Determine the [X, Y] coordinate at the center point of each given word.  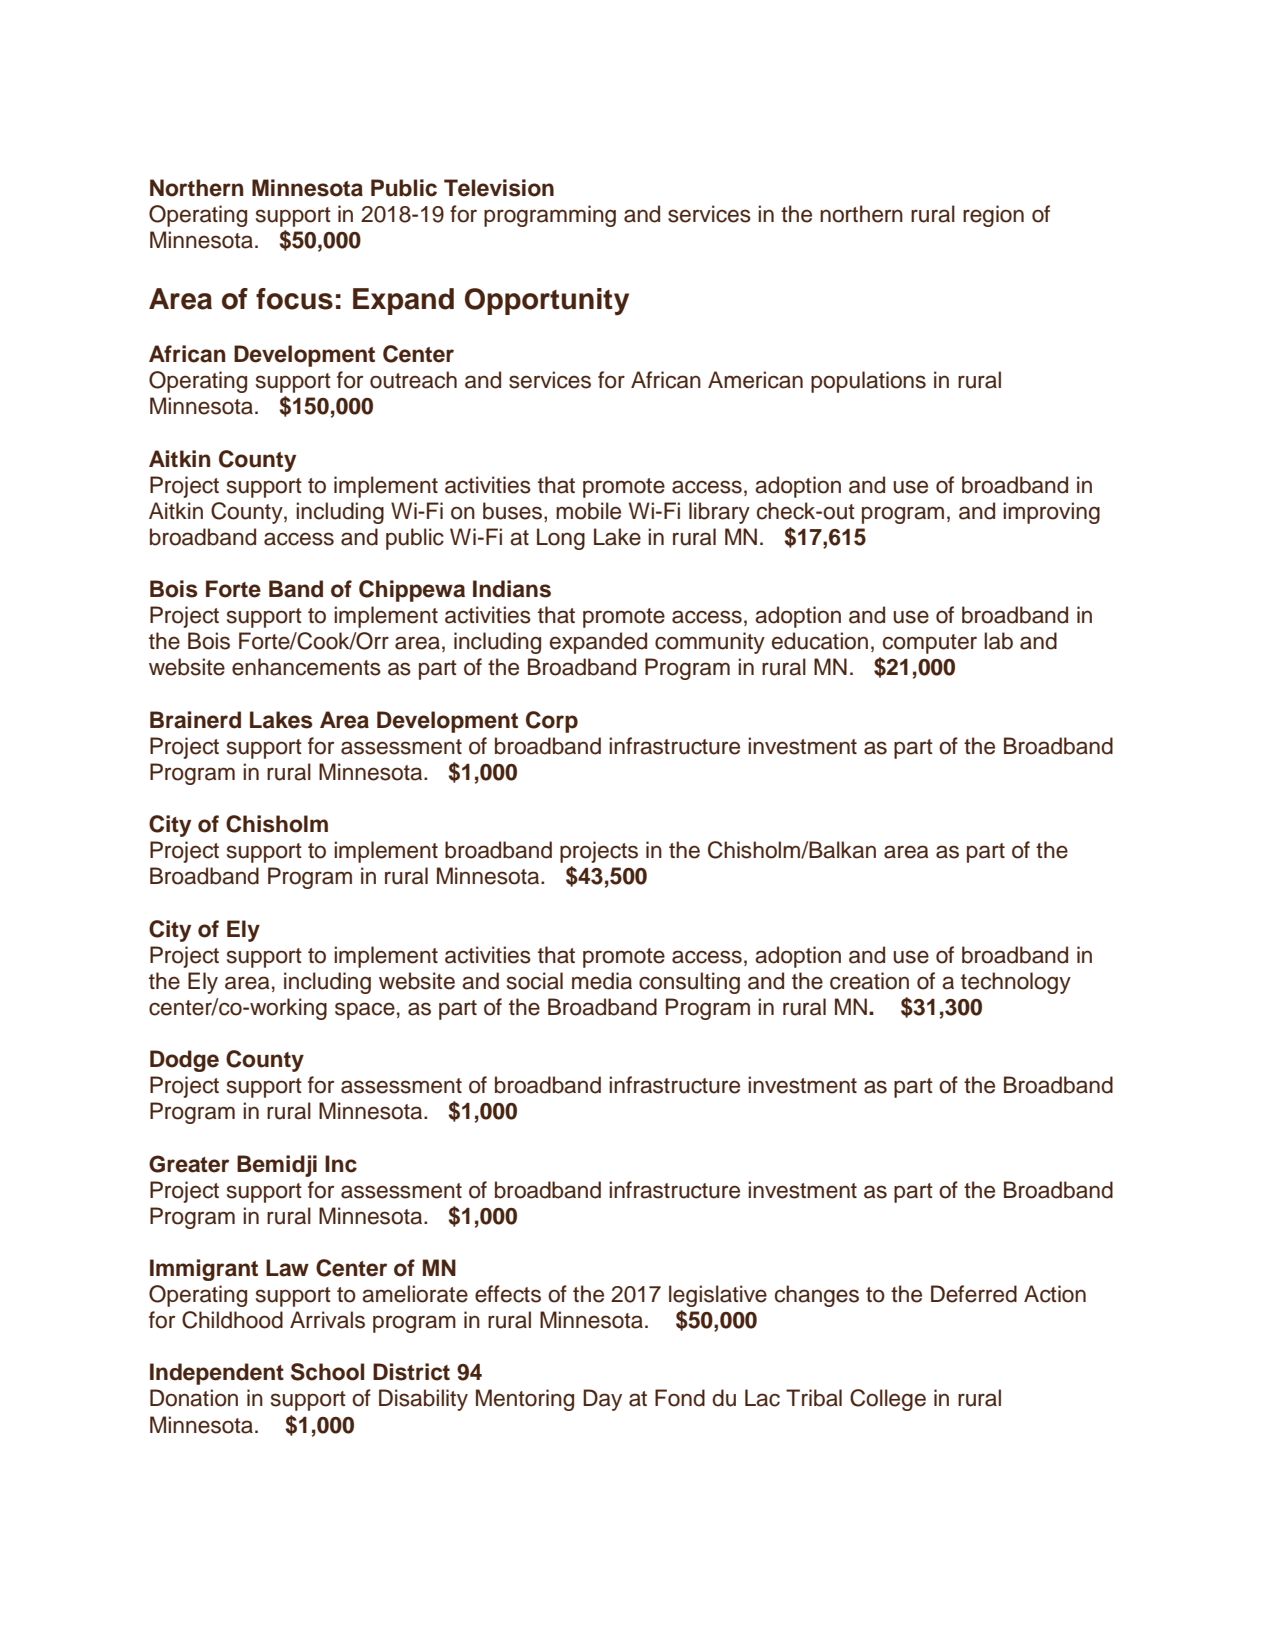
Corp [552, 722]
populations [868, 382]
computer [930, 644]
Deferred [974, 1294]
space [365, 1011]
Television [499, 188]
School [327, 1372]
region [993, 216]
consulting [689, 983]
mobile [588, 511]
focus [294, 299]
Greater [189, 1164]
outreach [413, 380]
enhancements [306, 667]
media [602, 981]
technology [1016, 983]
